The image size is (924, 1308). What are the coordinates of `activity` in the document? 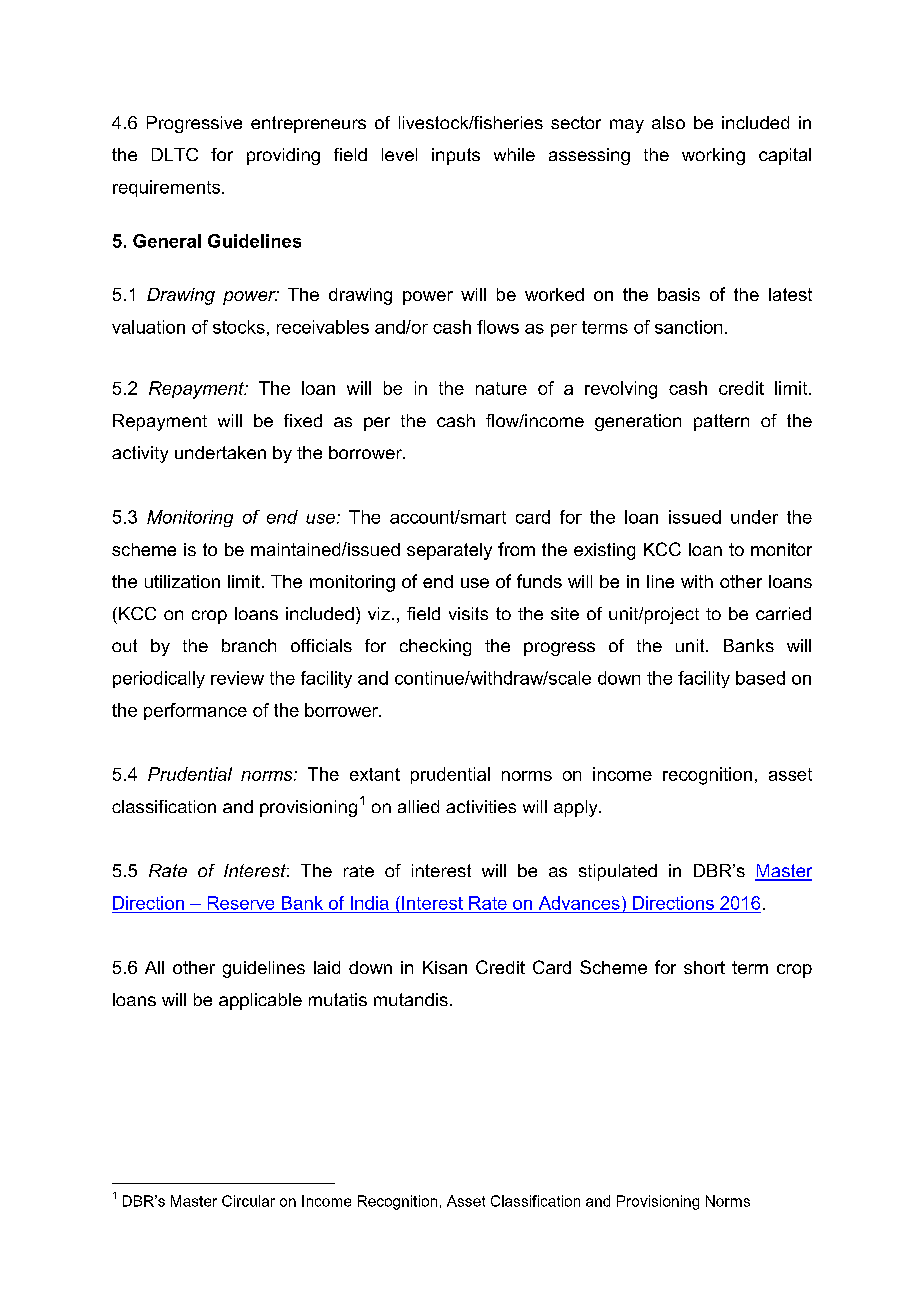 It's located at (140, 454).
